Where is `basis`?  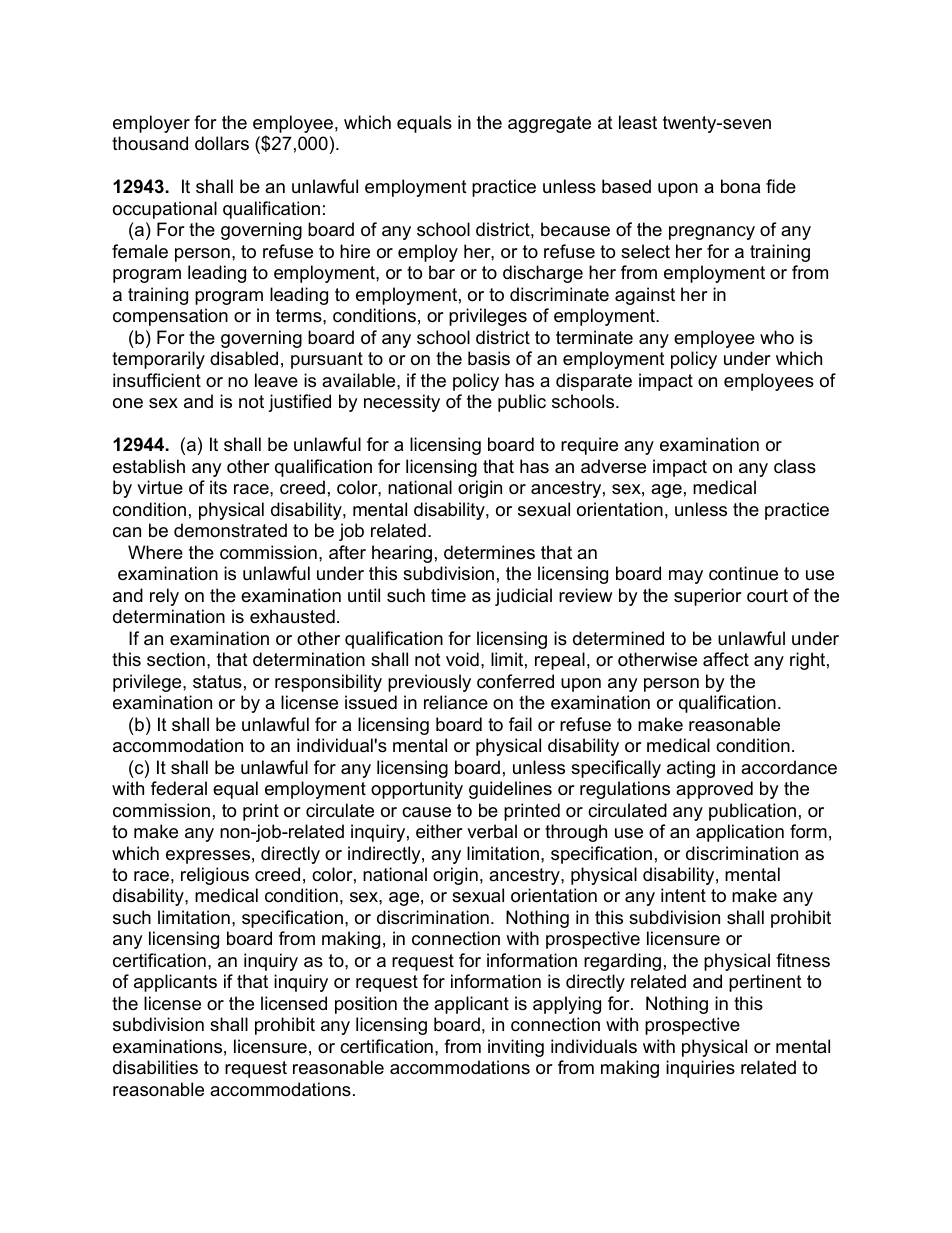
basis is located at coordinates (489, 358).
